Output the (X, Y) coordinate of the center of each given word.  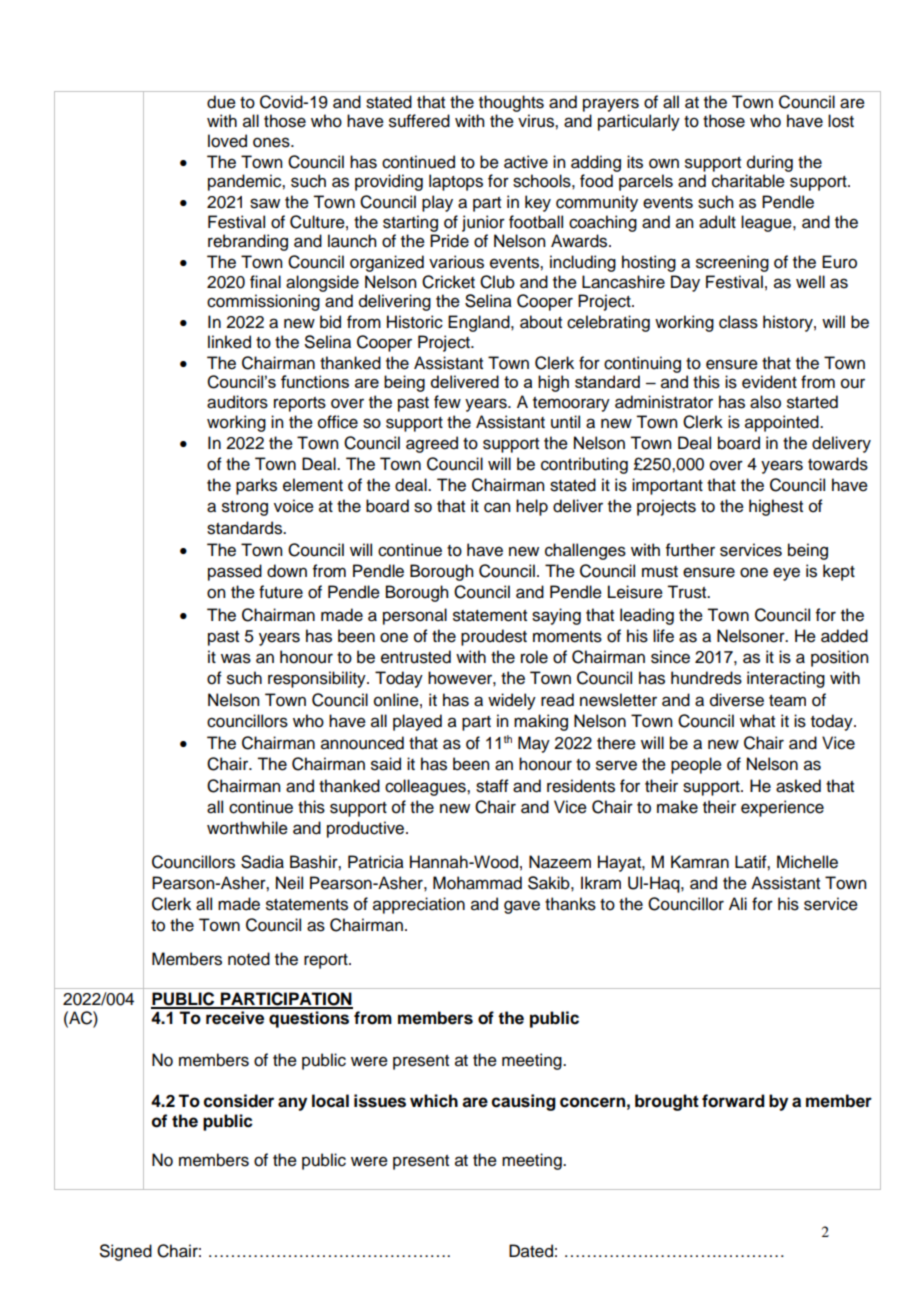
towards (838, 464)
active (526, 162)
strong (245, 508)
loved (227, 141)
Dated (531, 1251)
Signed (126, 1252)
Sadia (262, 862)
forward (733, 1101)
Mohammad (477, 883)
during (770, 163)
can (497, 507)
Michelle (807, 862)
